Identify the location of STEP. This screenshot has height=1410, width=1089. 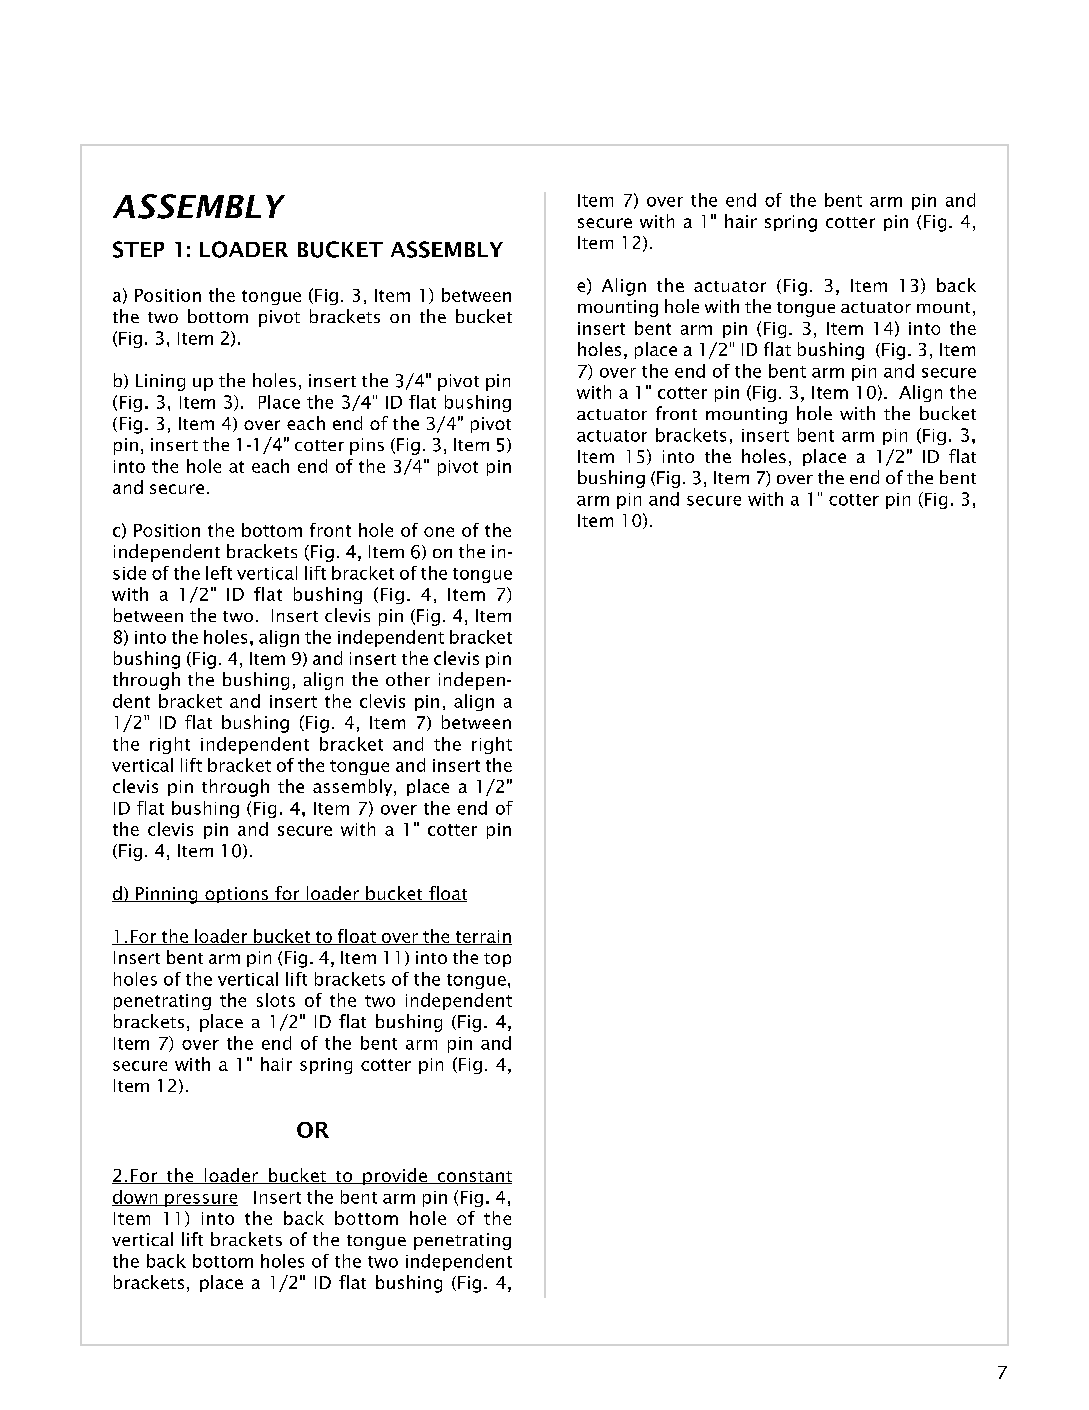
(138, 249).
